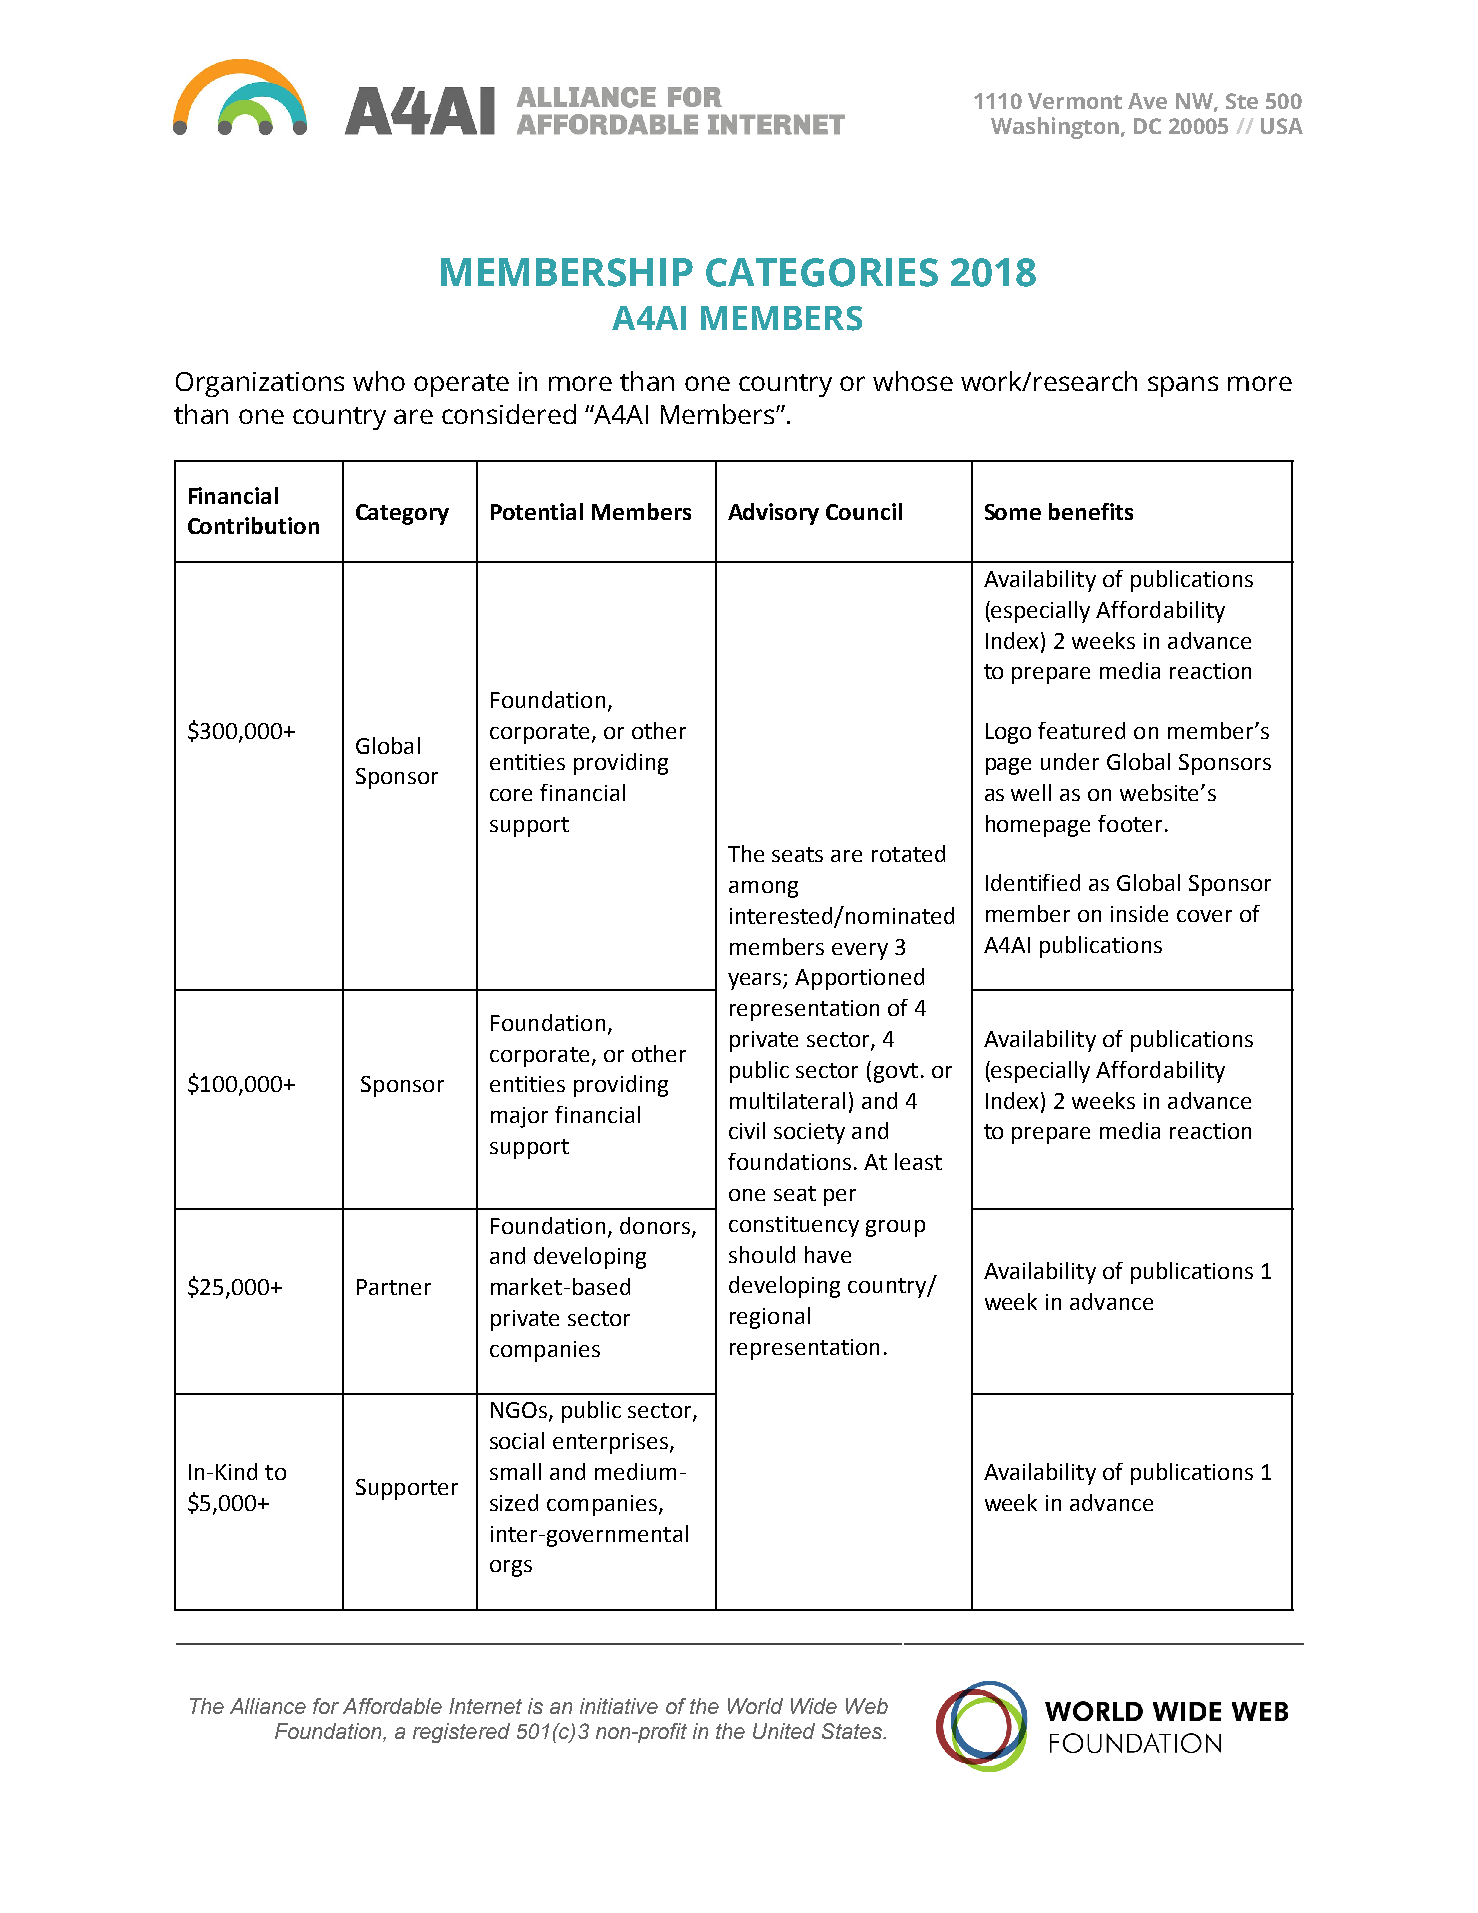 Image resolution: width=1478 pixels, height=1913 pixels. Describe the element at coordinates (755, 1706) in the screenshot. I see `World` at that location.
